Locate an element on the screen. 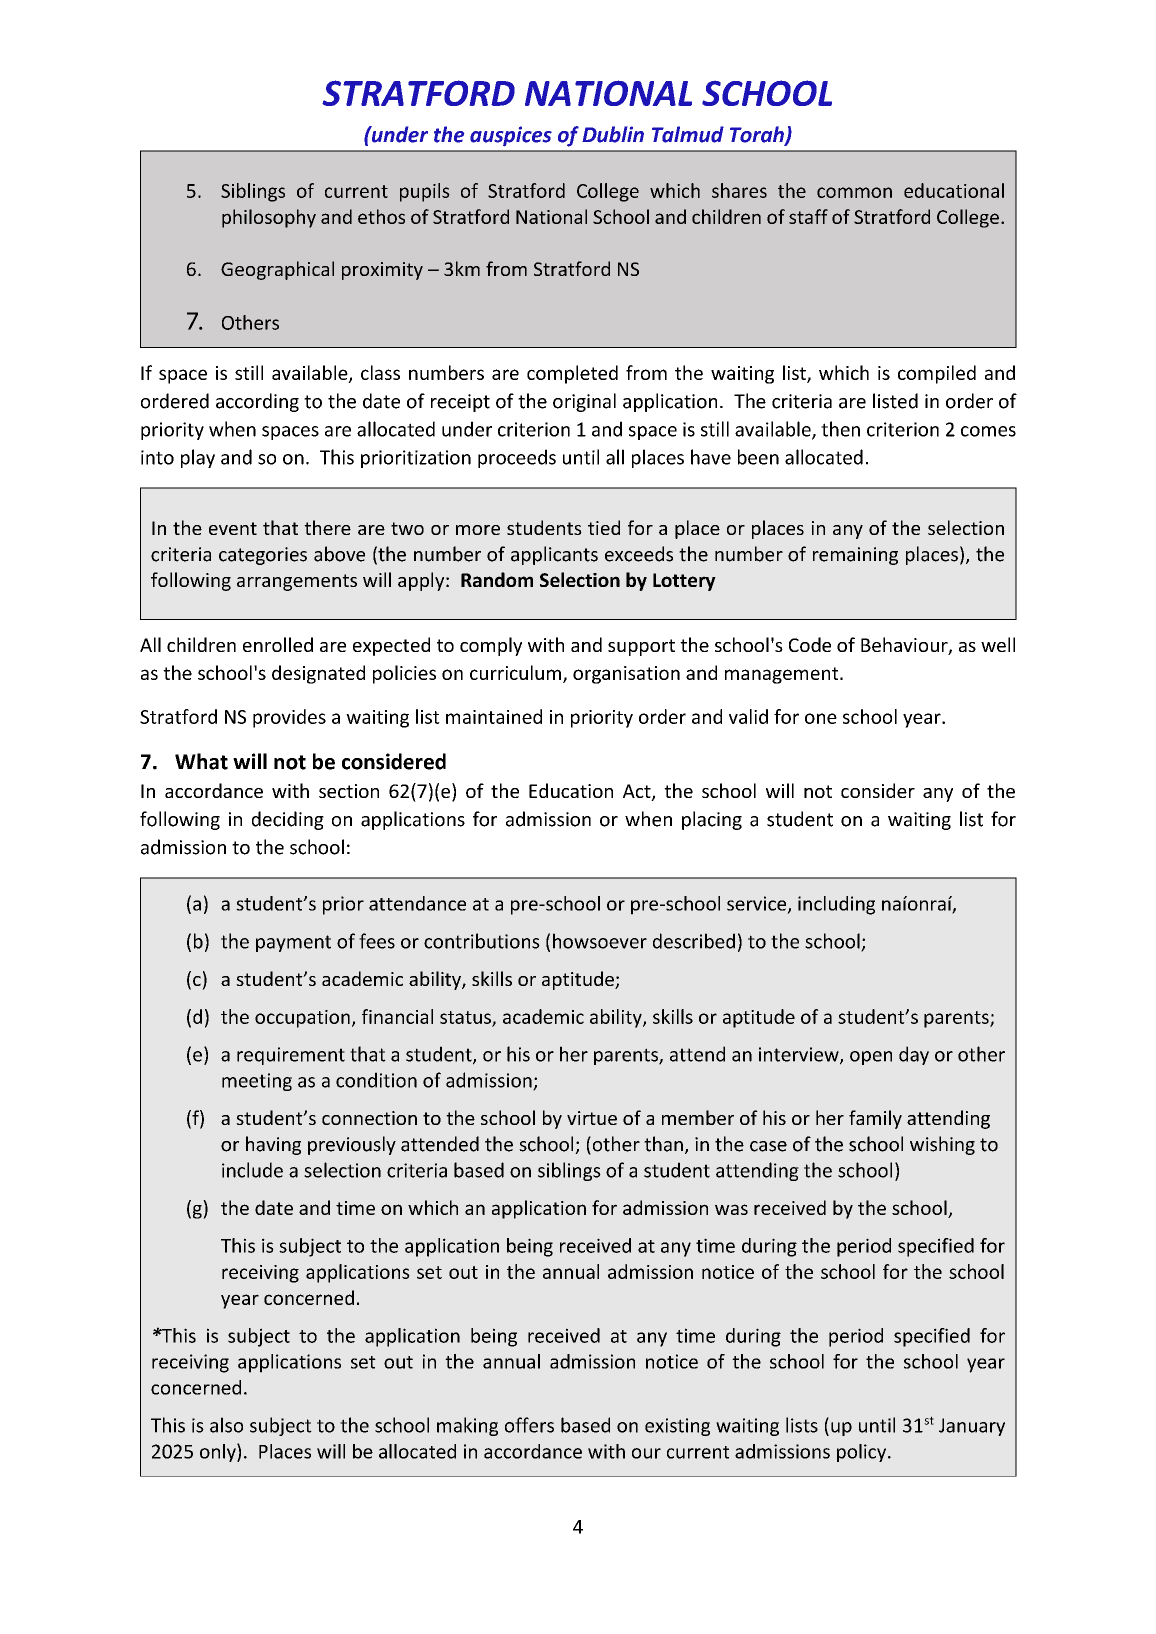  also is located at coordinates (226, 1425).
